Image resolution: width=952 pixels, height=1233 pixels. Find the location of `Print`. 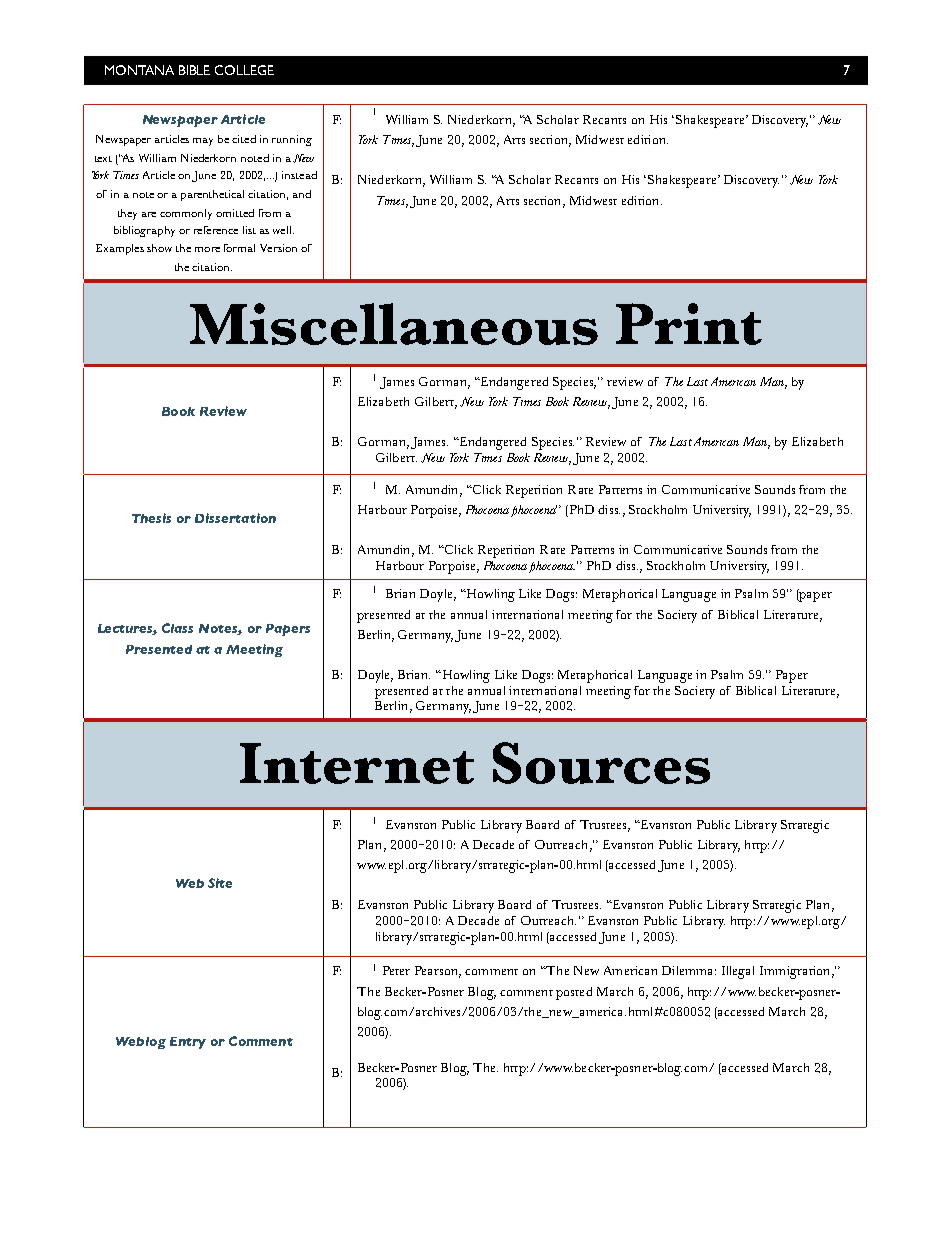

Print is located at coordinates (689, 324).
